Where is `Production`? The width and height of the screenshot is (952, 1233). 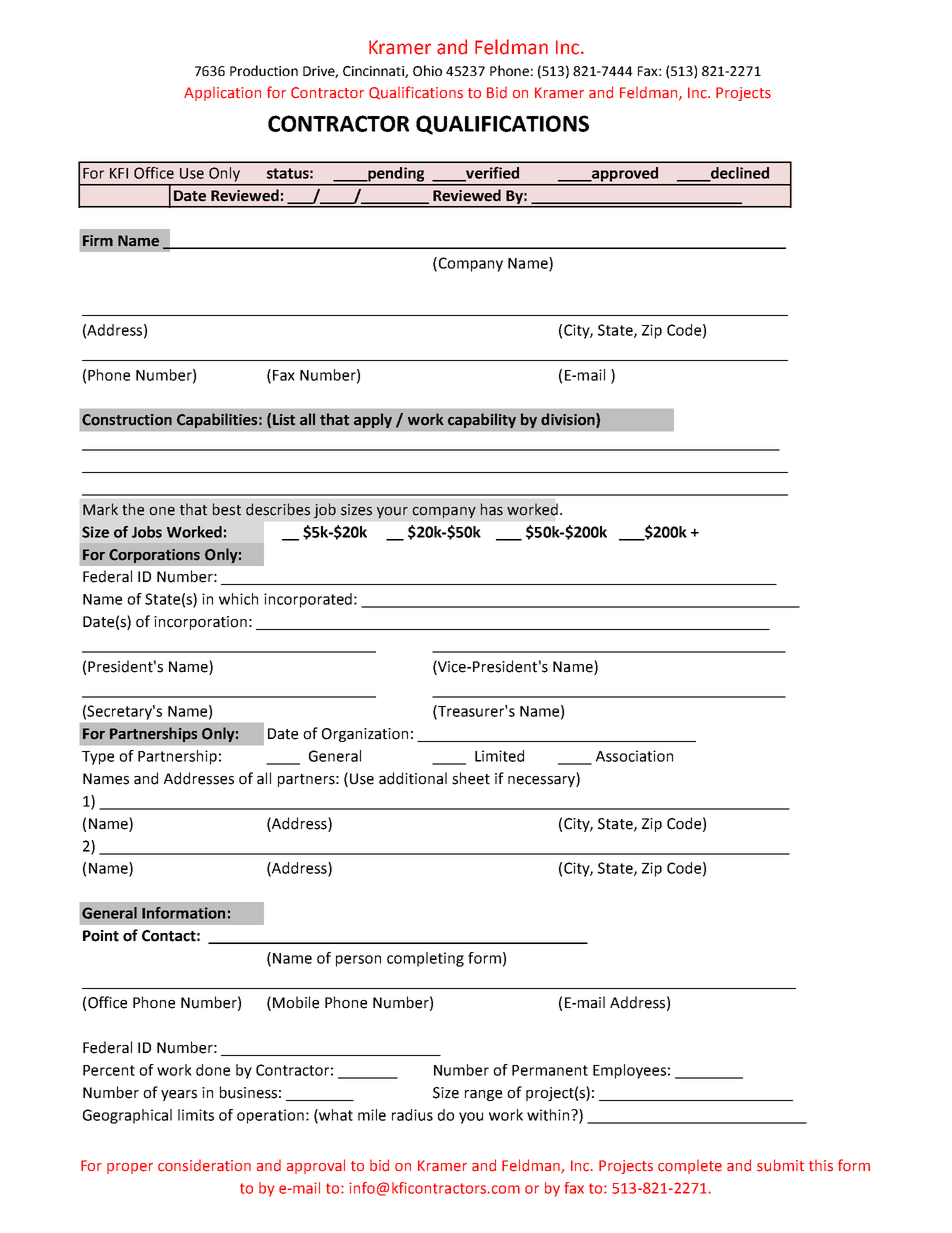
Production is located at coordinates (264, 70).
